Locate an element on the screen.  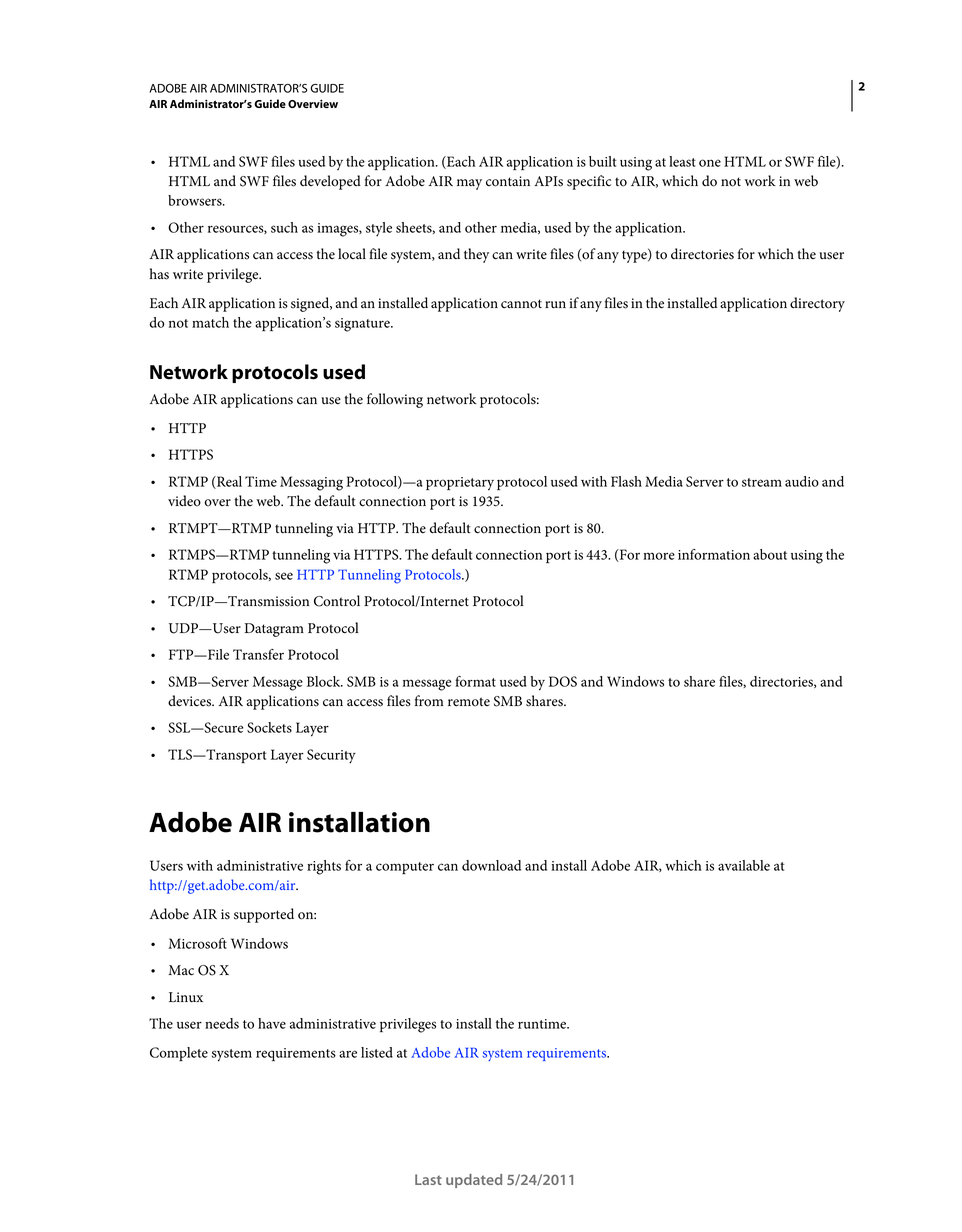
stream is located at coordinates (762, 482).
